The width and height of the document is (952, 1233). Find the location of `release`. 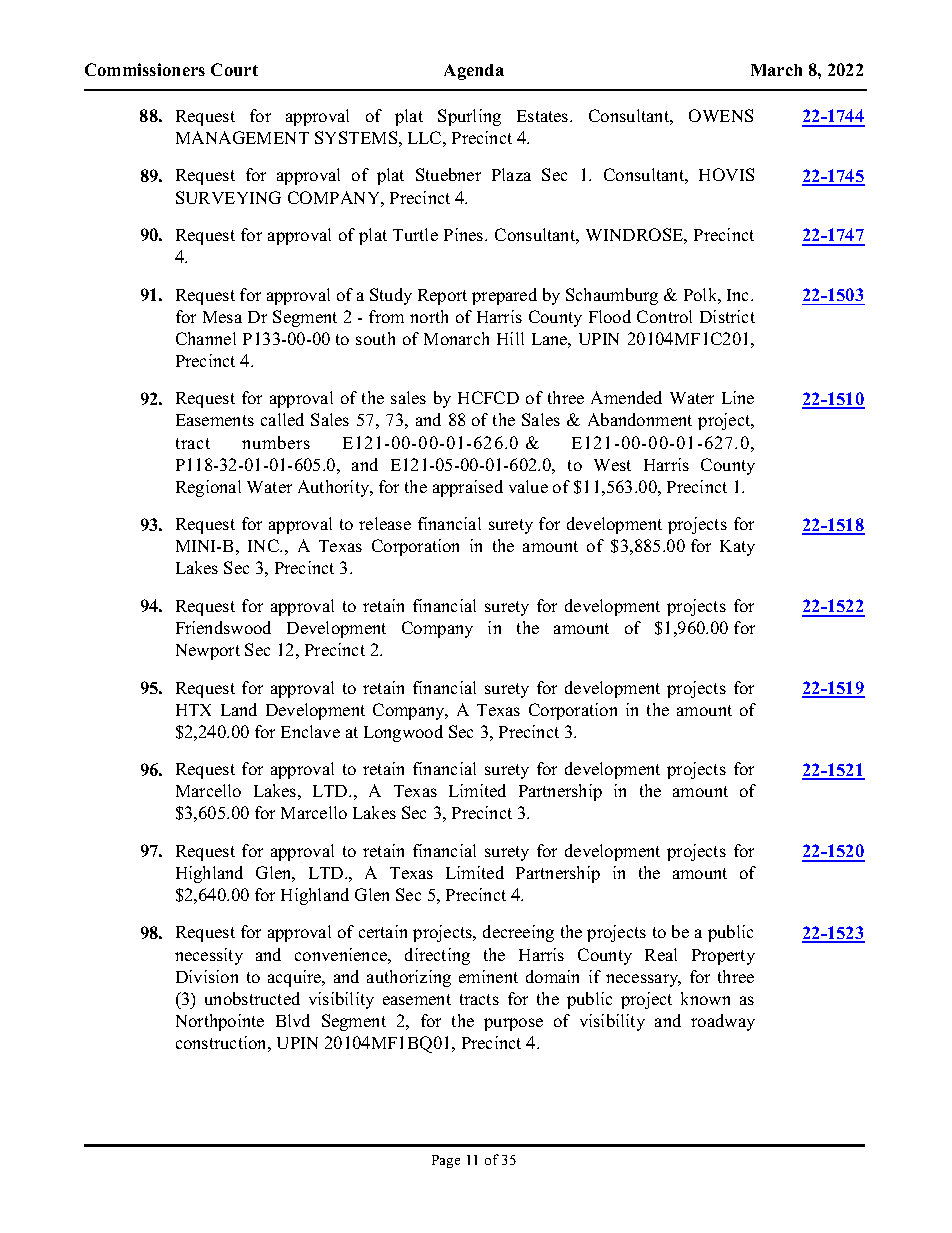

release is located at coordinates (385, 523).
